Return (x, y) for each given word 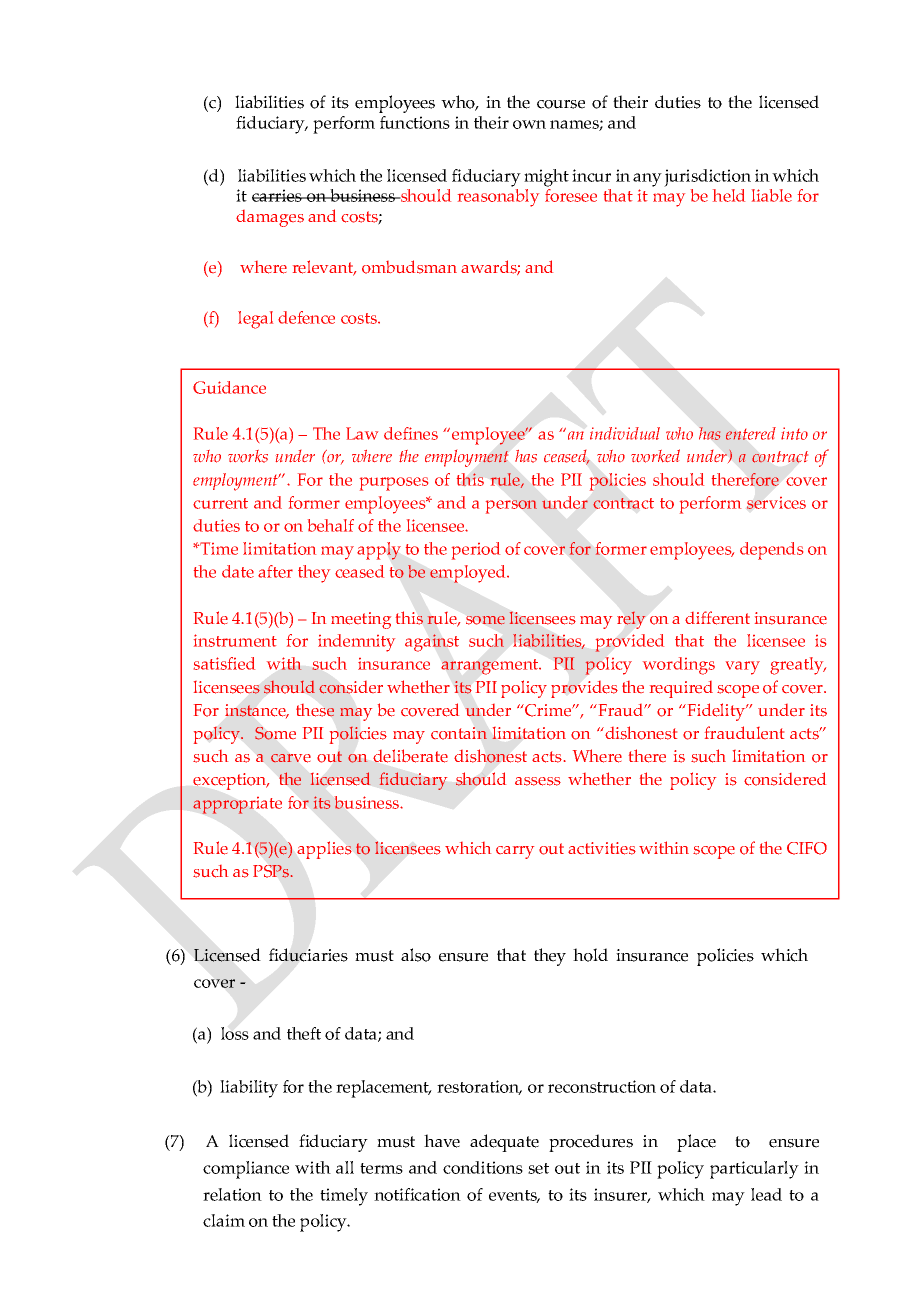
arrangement (491, 667)
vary (743, 668)
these (315, 710)
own (529, 124)
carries (278, 195)
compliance (246, 1170)
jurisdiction (707, 178)
